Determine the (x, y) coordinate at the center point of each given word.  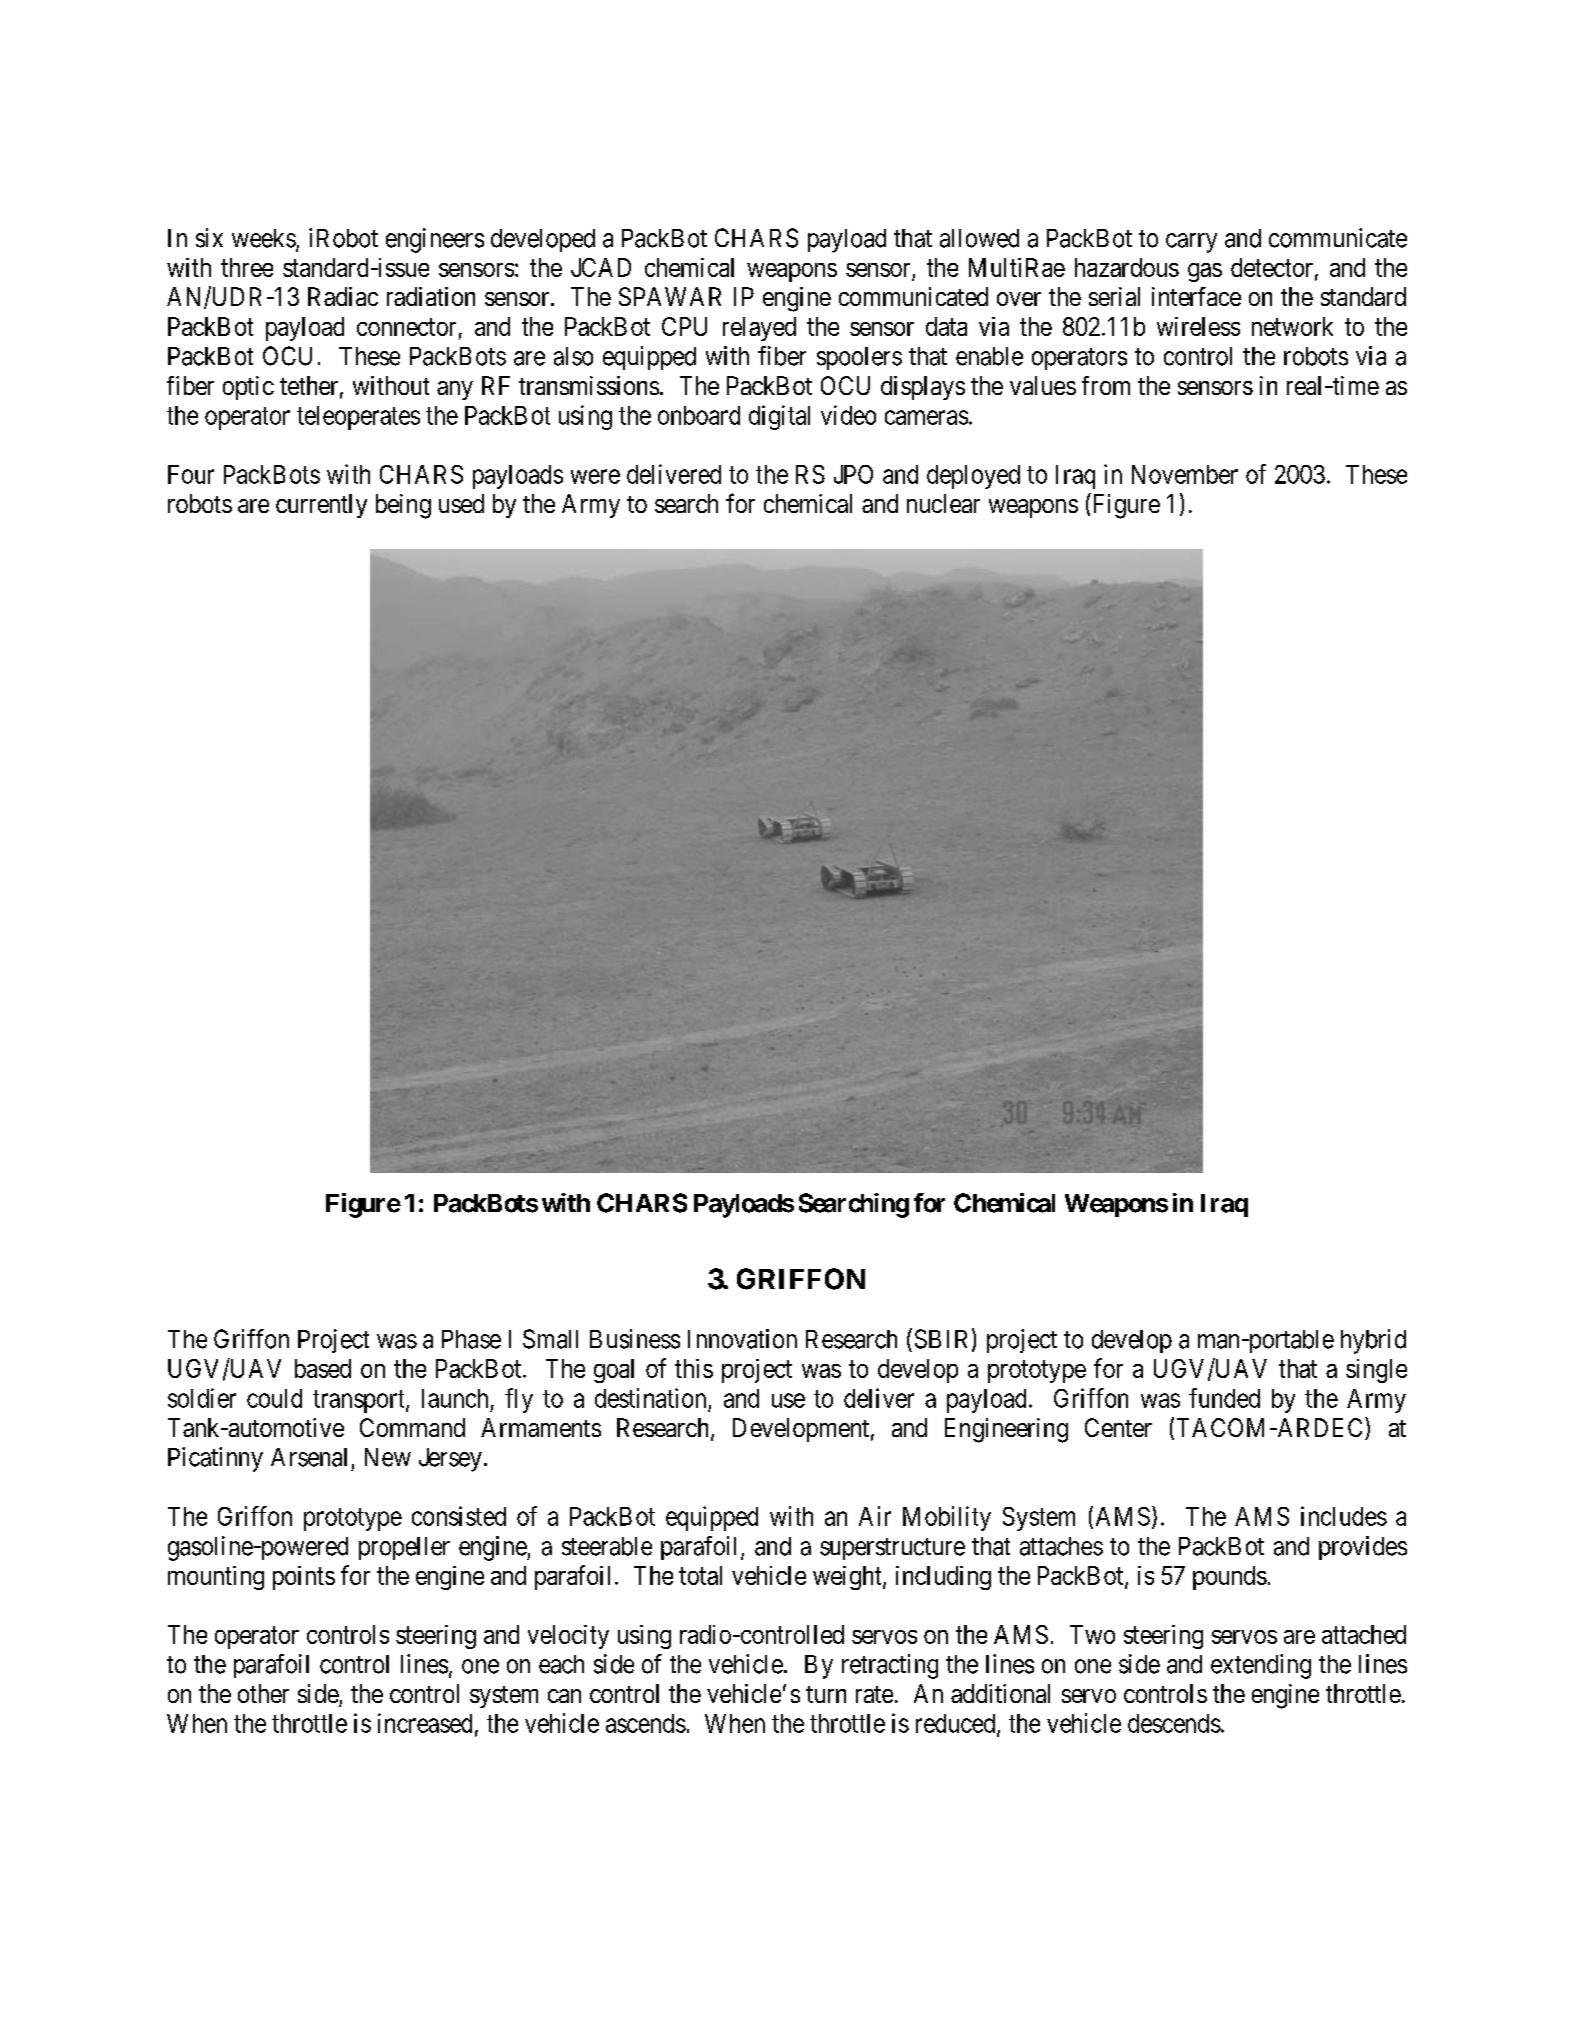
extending (1261, 1666)
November (1185, 474)
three (247, 267)
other (263, 1693)
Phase (471, 1339)
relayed (759, 329)
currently (321, 506)
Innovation (742, 1339)
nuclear (943, 503)
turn (826, 1694)
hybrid (1373, 1341)
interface (1196, 296)
